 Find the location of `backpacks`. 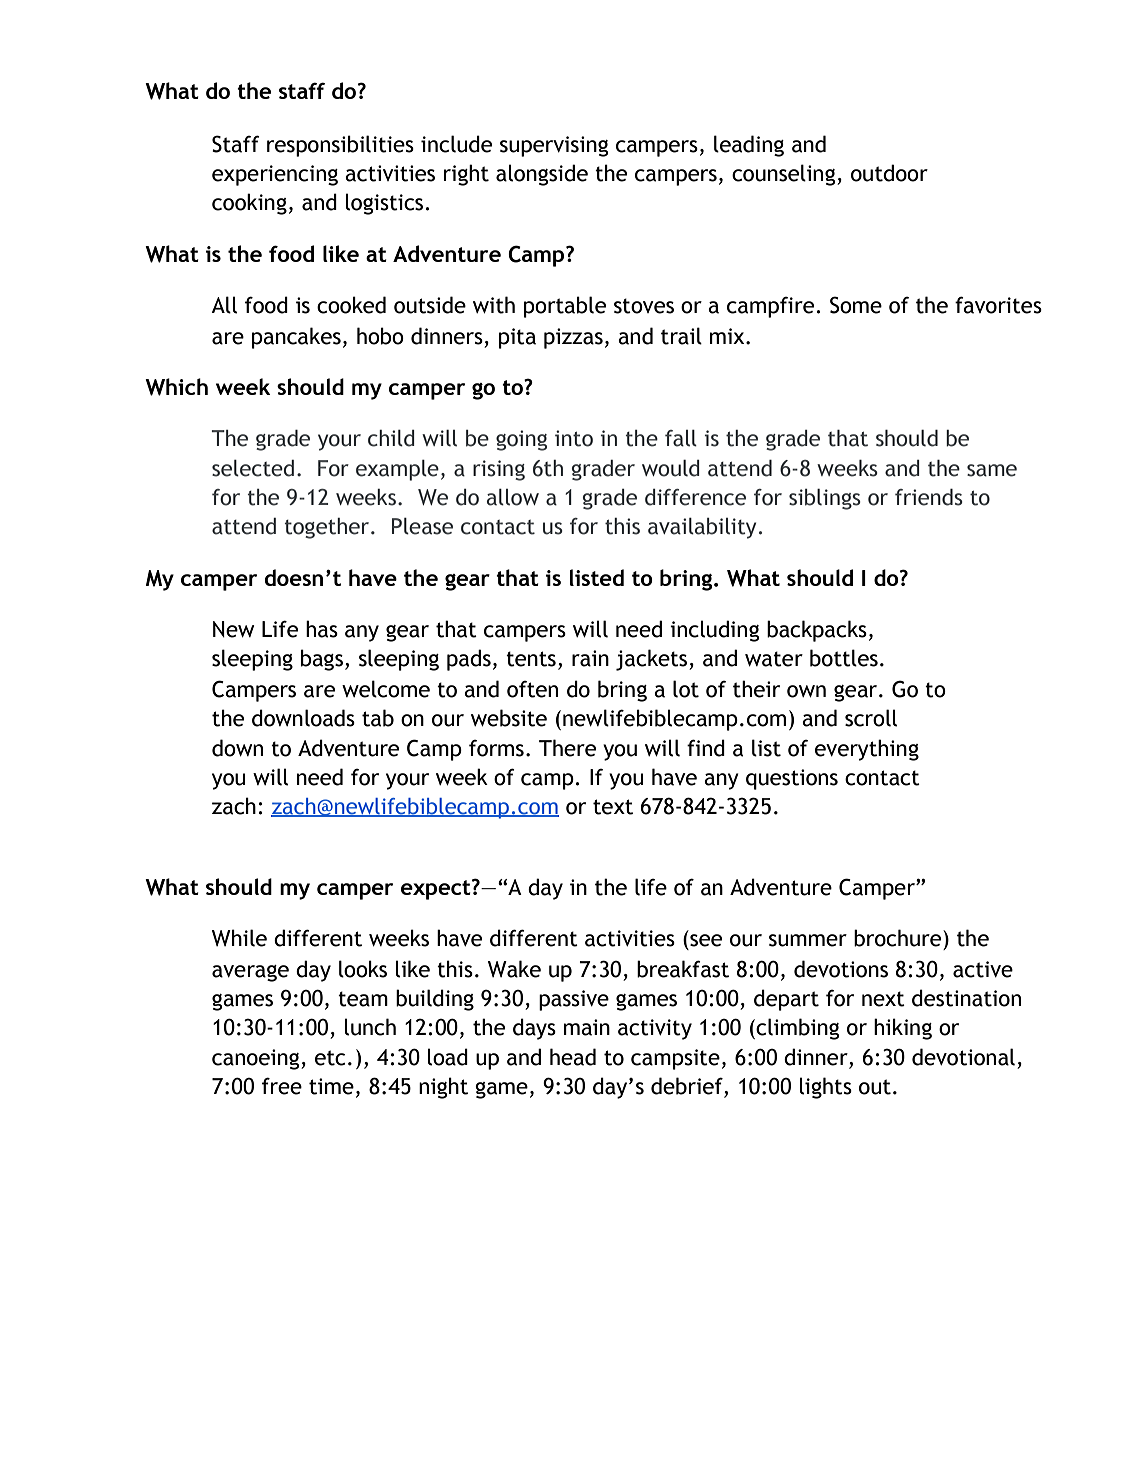

backpacks is located at coordinates (817, 631).
